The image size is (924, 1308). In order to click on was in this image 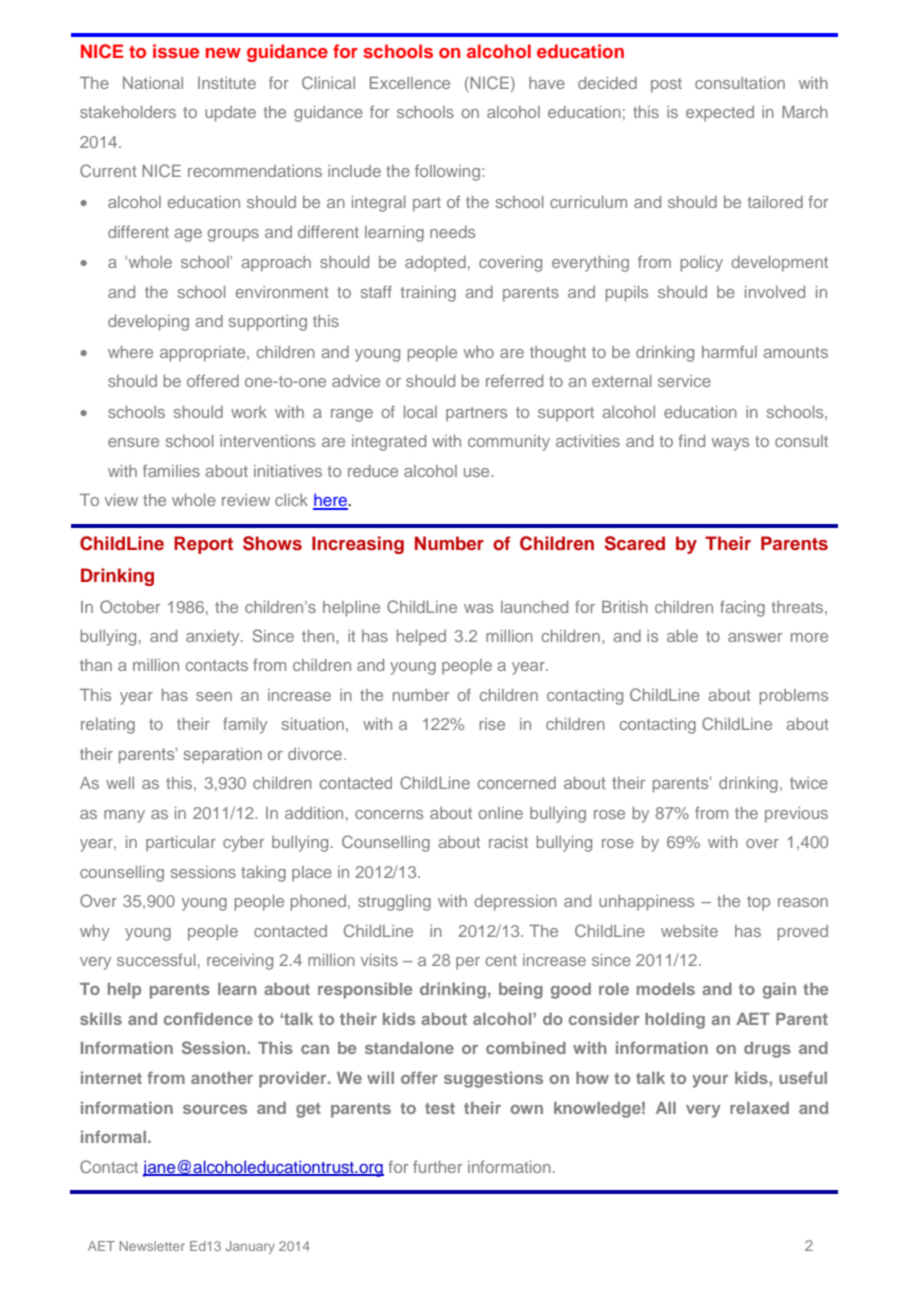, I will do `click(478, 608)`.
